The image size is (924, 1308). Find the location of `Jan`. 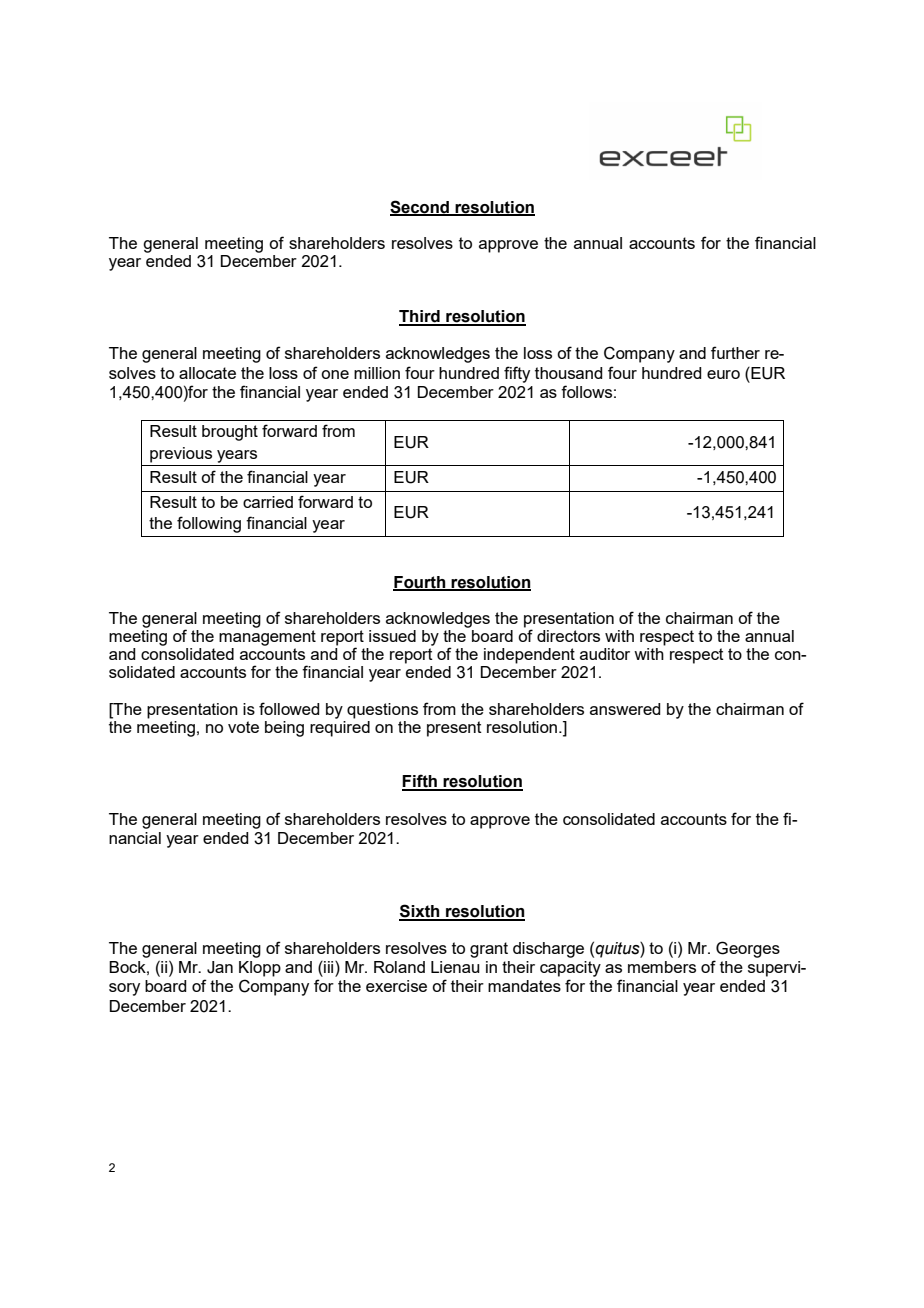

Jan is located at coordinates (220, 967).
